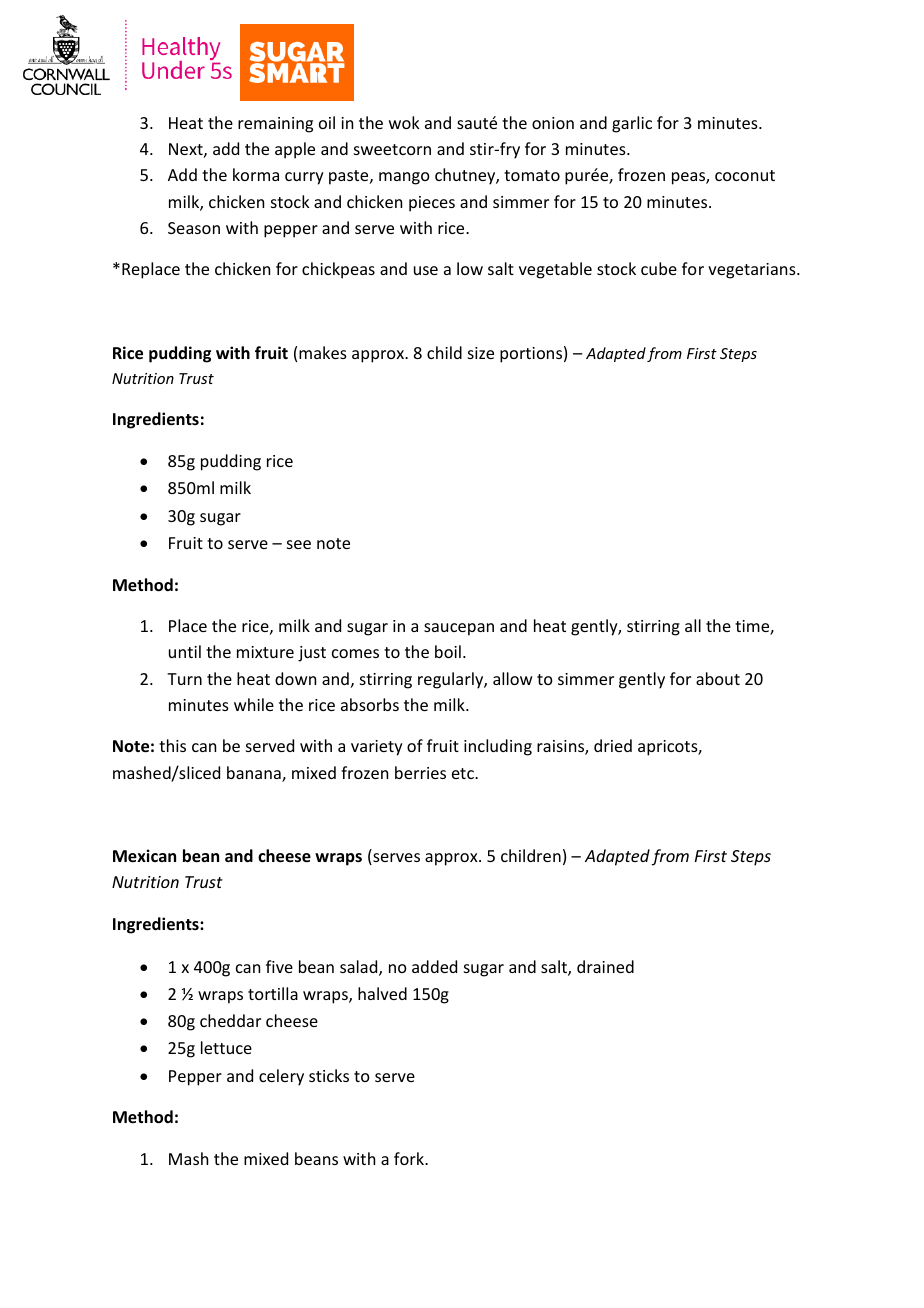 The image size is (924, 1308). What do you see at coordinates (255, 774) in the image?
I see `banana` at bounding box center [255, 774].
